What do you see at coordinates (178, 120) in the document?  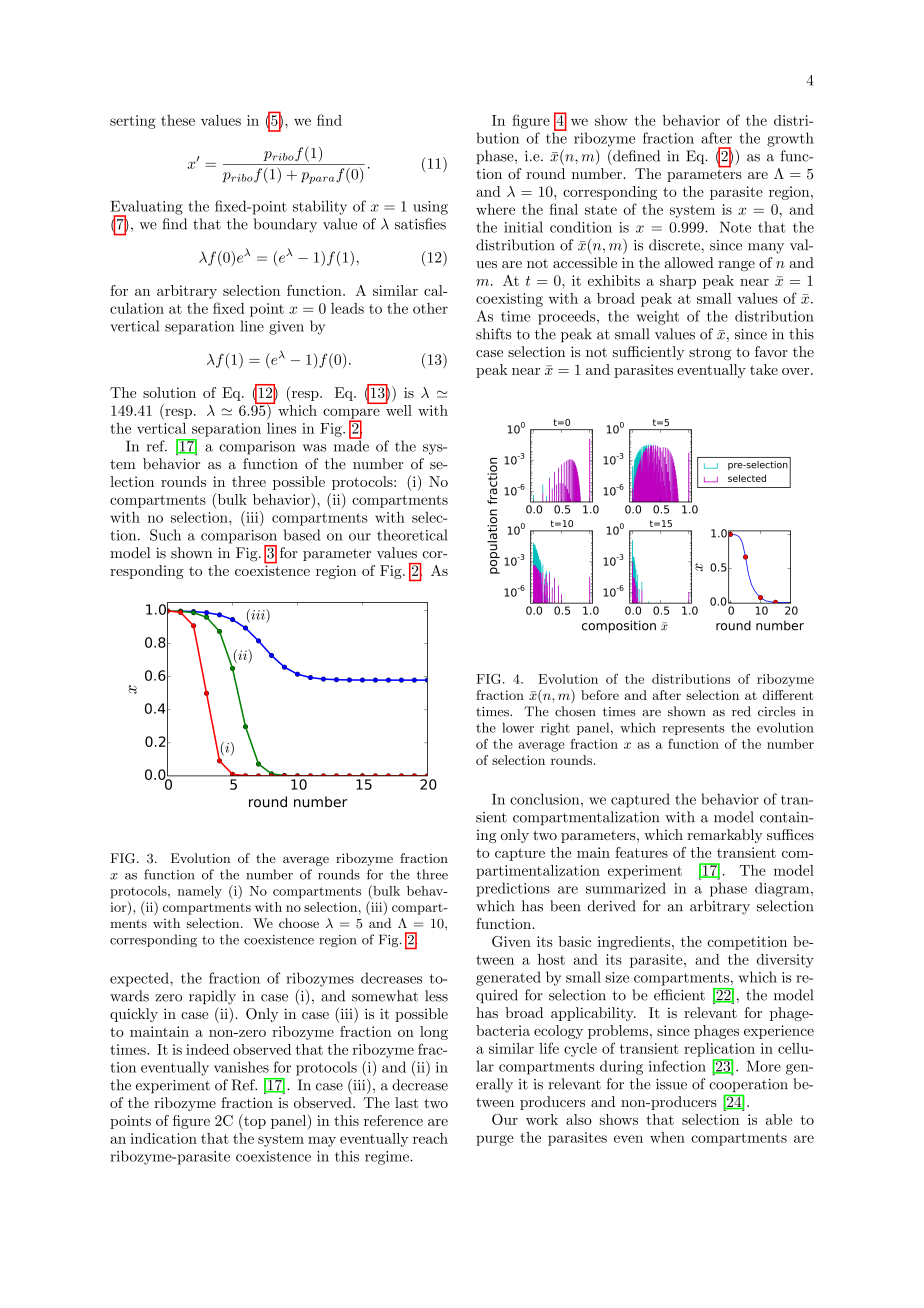 I see `these` at bounding box center [178, 120].
